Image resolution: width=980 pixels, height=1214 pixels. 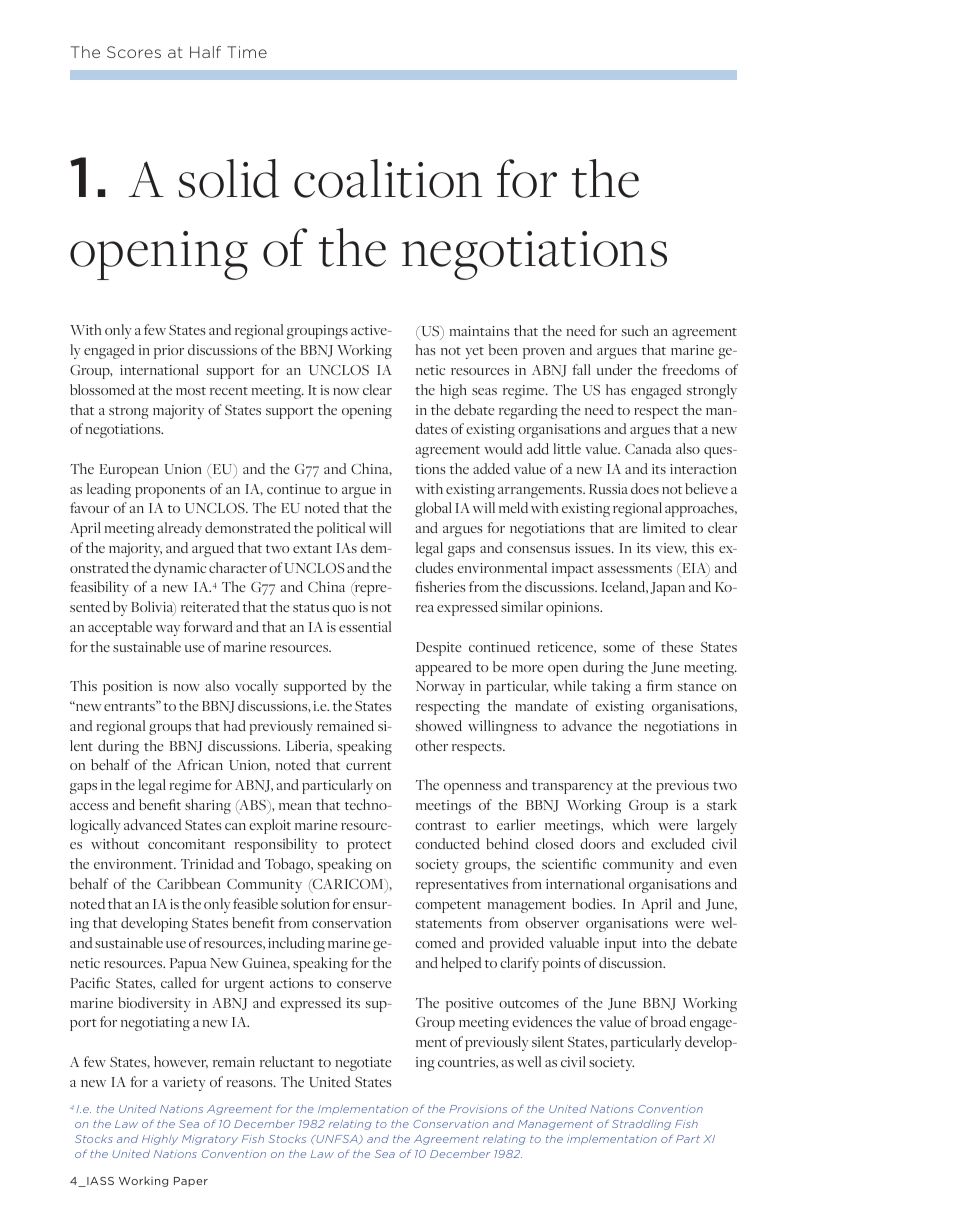 I want to click on competent, so click(x=448, y=907).
